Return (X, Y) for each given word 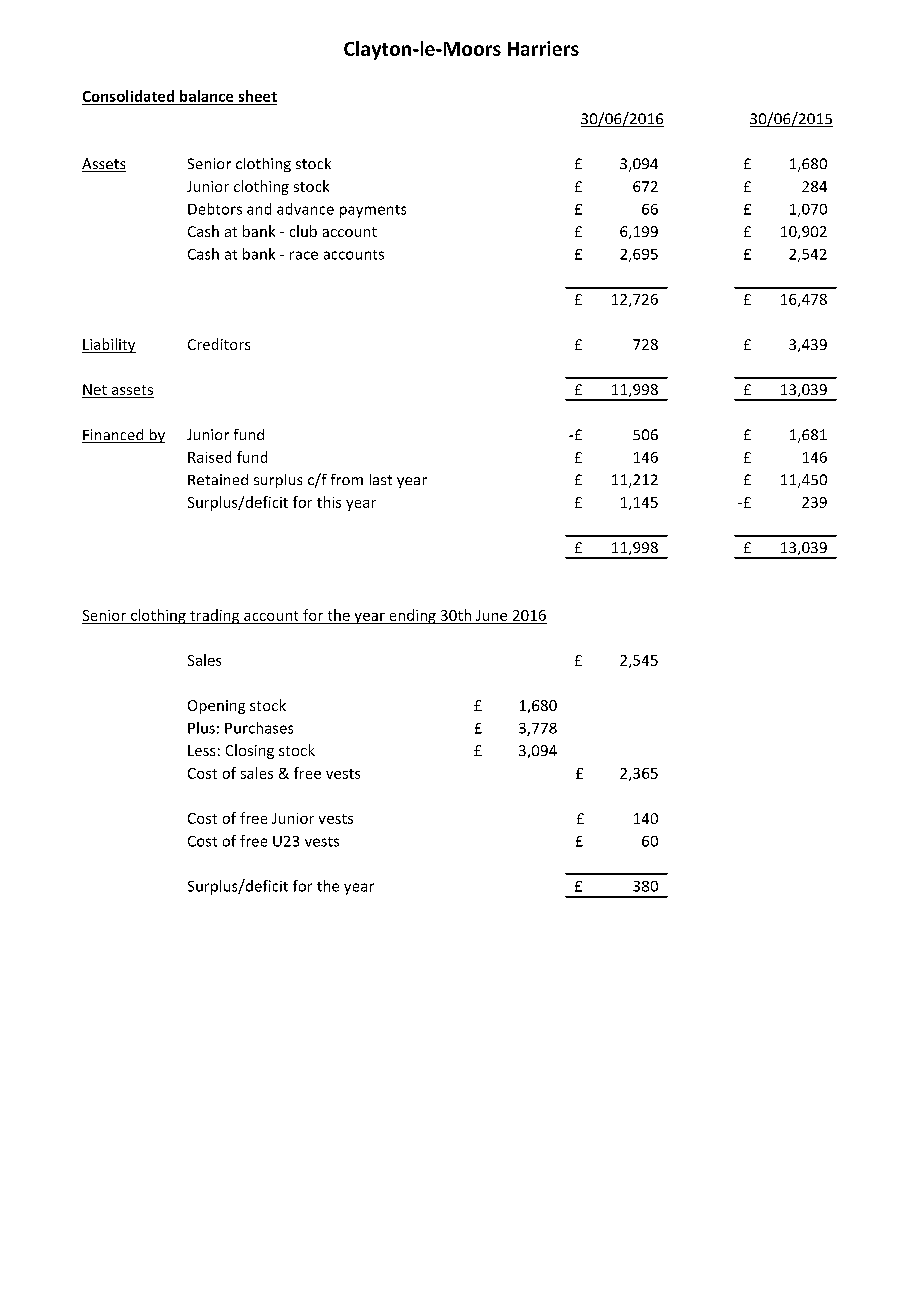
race (304, 255)
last (381, 479)
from (347, 479)
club (303, 231)
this (329, 502)
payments (373, 211)
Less (201, 750)
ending (412, 616)
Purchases (259, 728)
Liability (109, 345)
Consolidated (128, 96)
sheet (258, 96)
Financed (114, 436)
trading (215, 616)
